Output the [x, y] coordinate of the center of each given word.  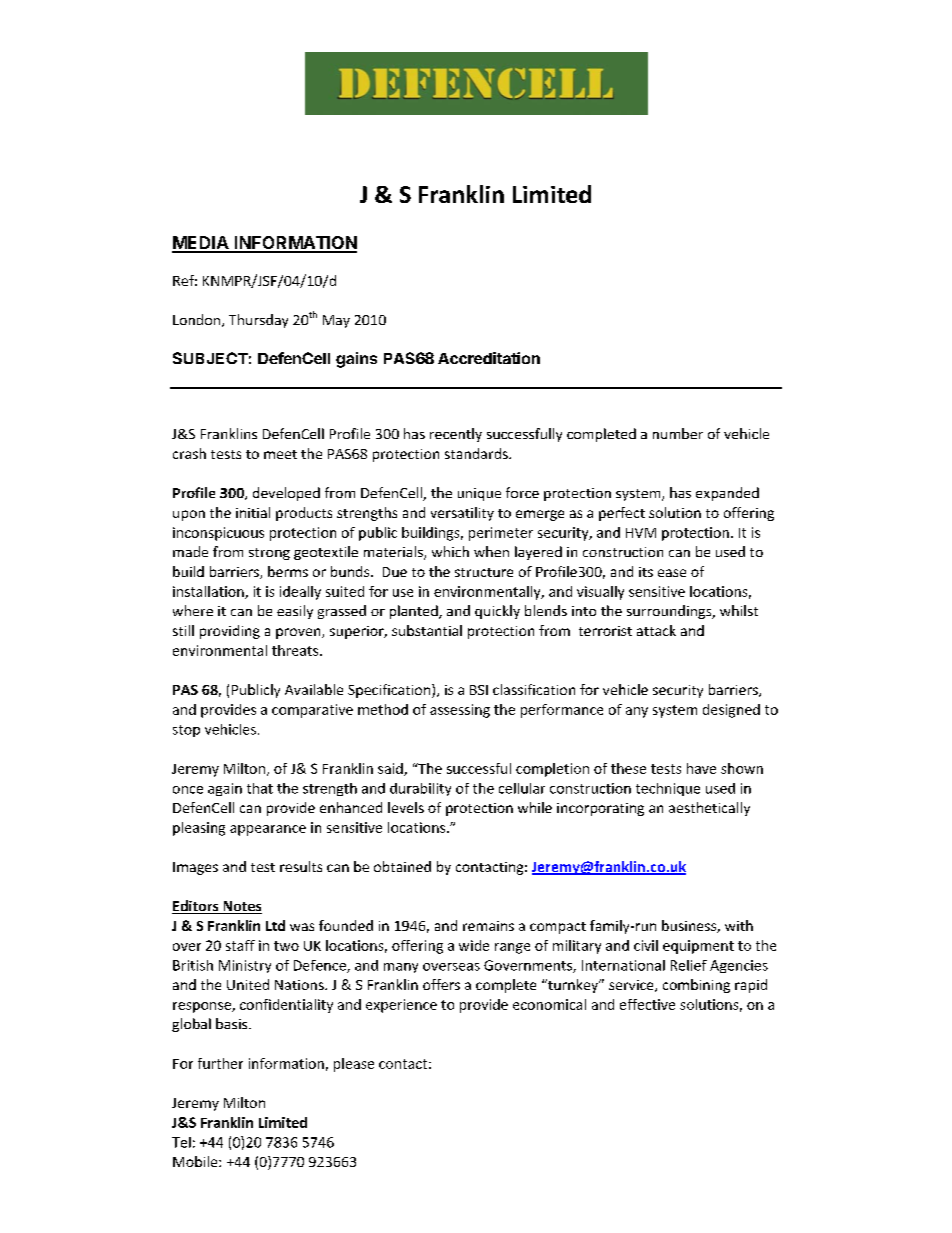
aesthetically [709, 809]
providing [230, 632]
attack [656, 630]
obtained [402, 866]
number [678, 433]
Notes [241, 907]
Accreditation [489, 358]
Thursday [258, 321]
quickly [497, 612]
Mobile [196, 1161]
